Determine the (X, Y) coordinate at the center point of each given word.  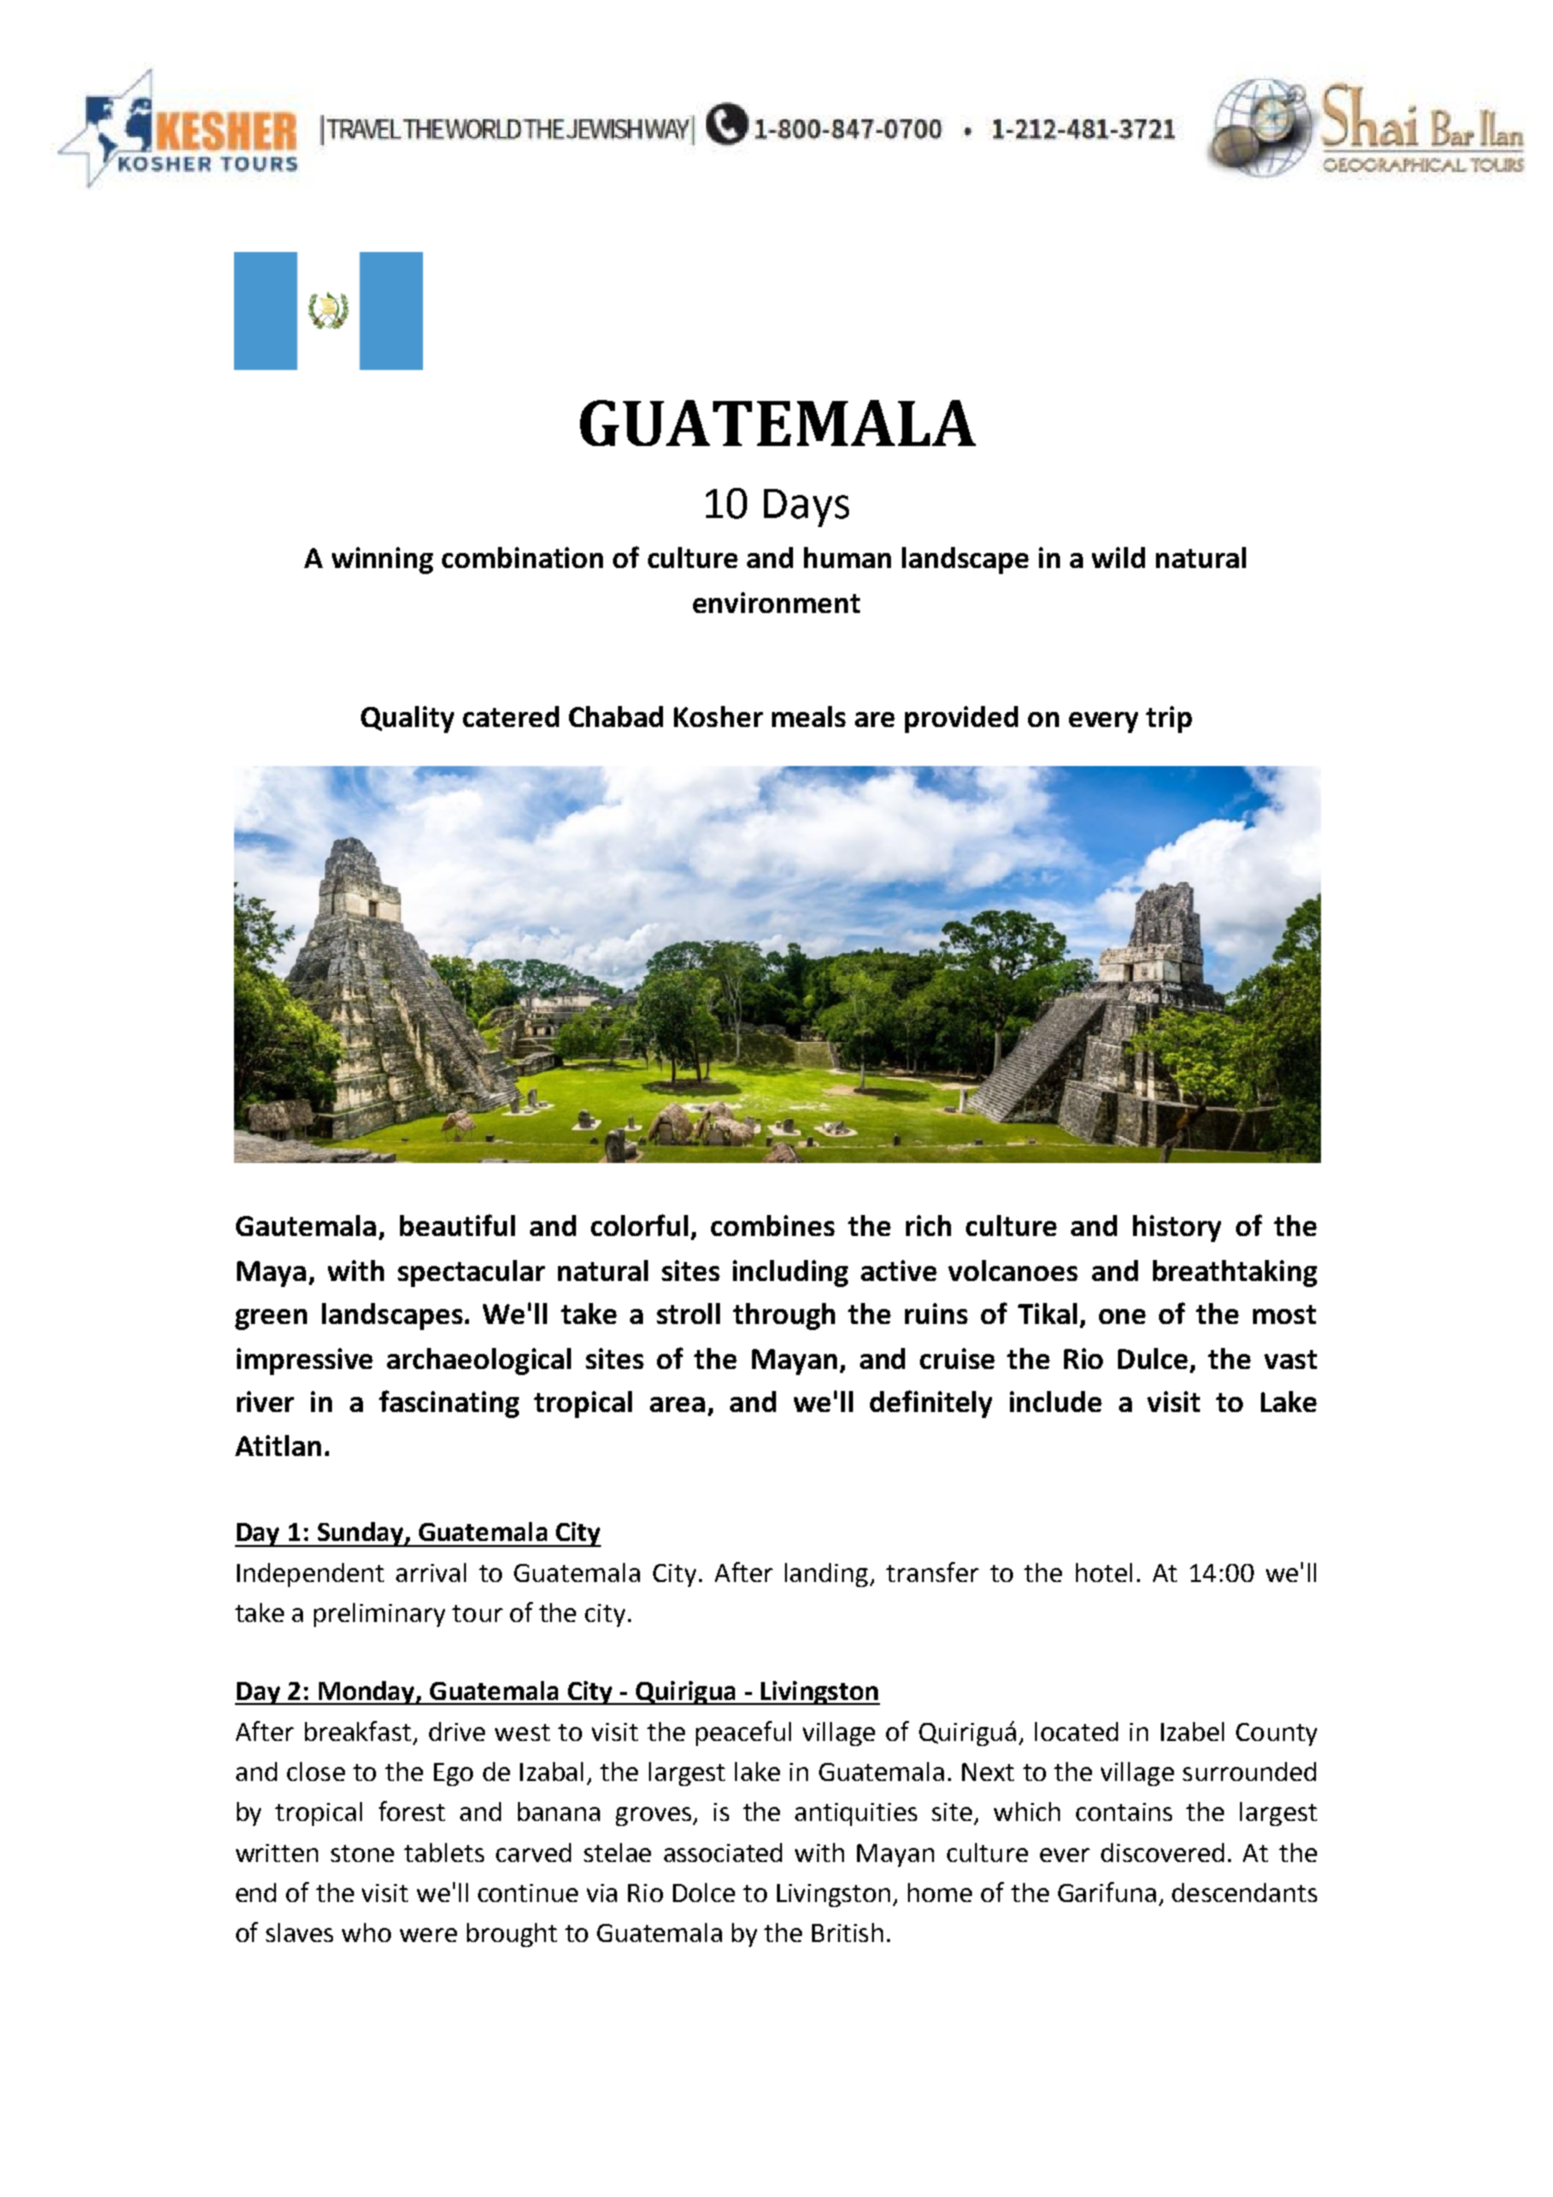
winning (382, 560)
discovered (1162, 1852)
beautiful (457, 1225)
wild (1118, 557)
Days (806, 508)
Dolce (704, 1892)
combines (773, 1225)
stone (362, 1853)
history (1177, 1228)
